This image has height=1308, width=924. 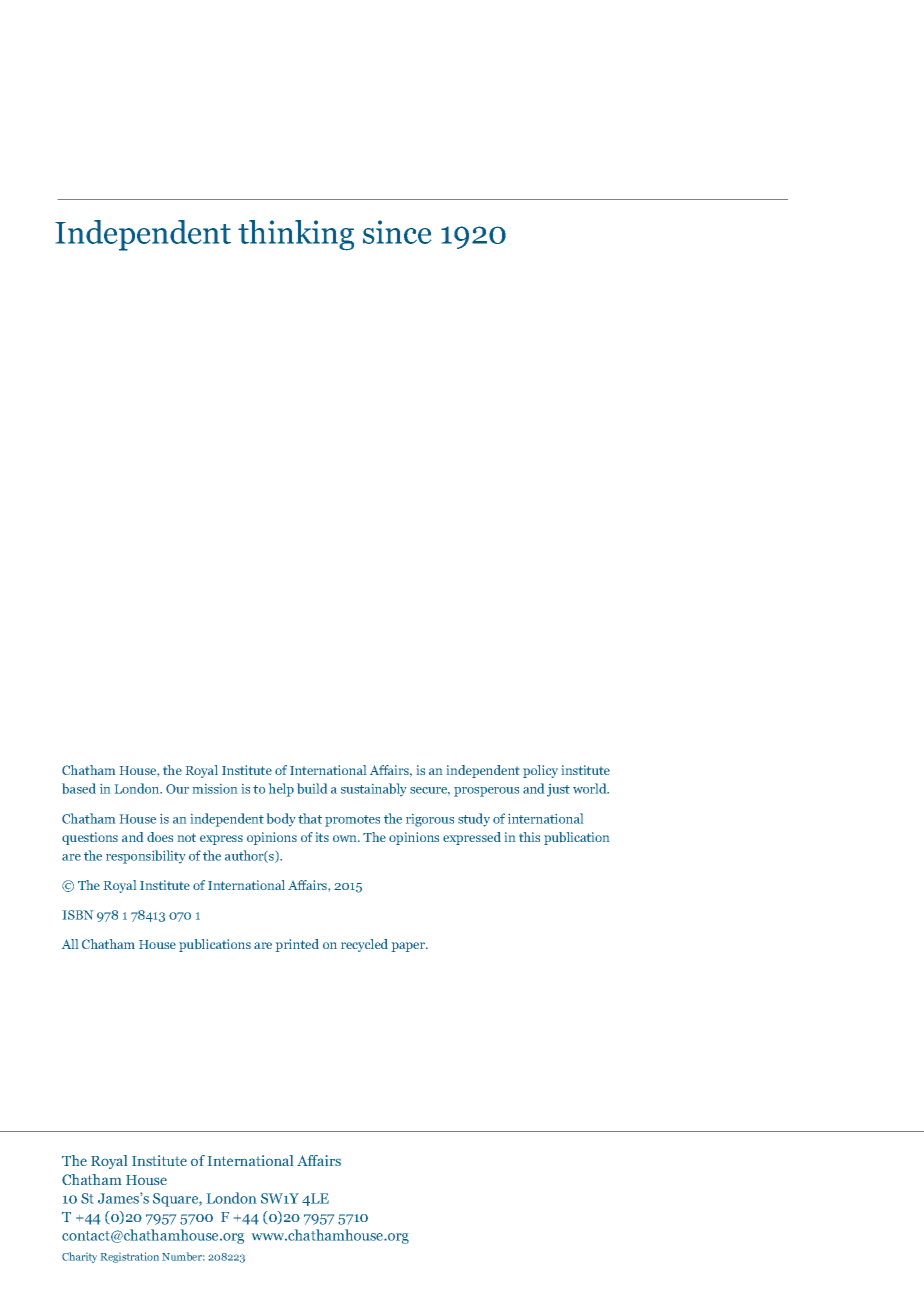 What do you see at coordinates (397, 232) in the image?
I see `since` at bounding box center [397, 232].
